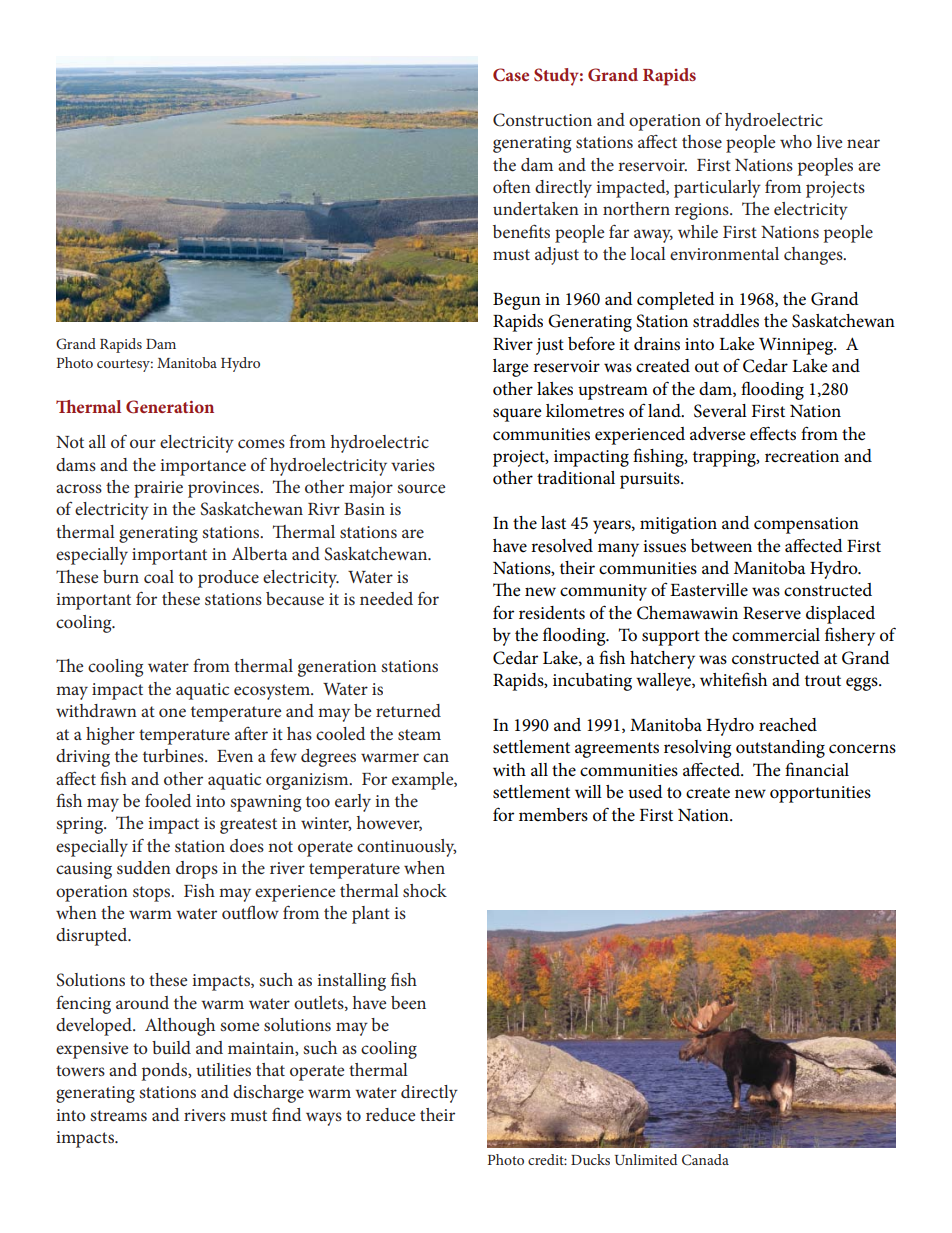 The image size is (952, 1233). Describe the element at coordinates (118, 1115) in the screenshot. I see `streams` at that location.
